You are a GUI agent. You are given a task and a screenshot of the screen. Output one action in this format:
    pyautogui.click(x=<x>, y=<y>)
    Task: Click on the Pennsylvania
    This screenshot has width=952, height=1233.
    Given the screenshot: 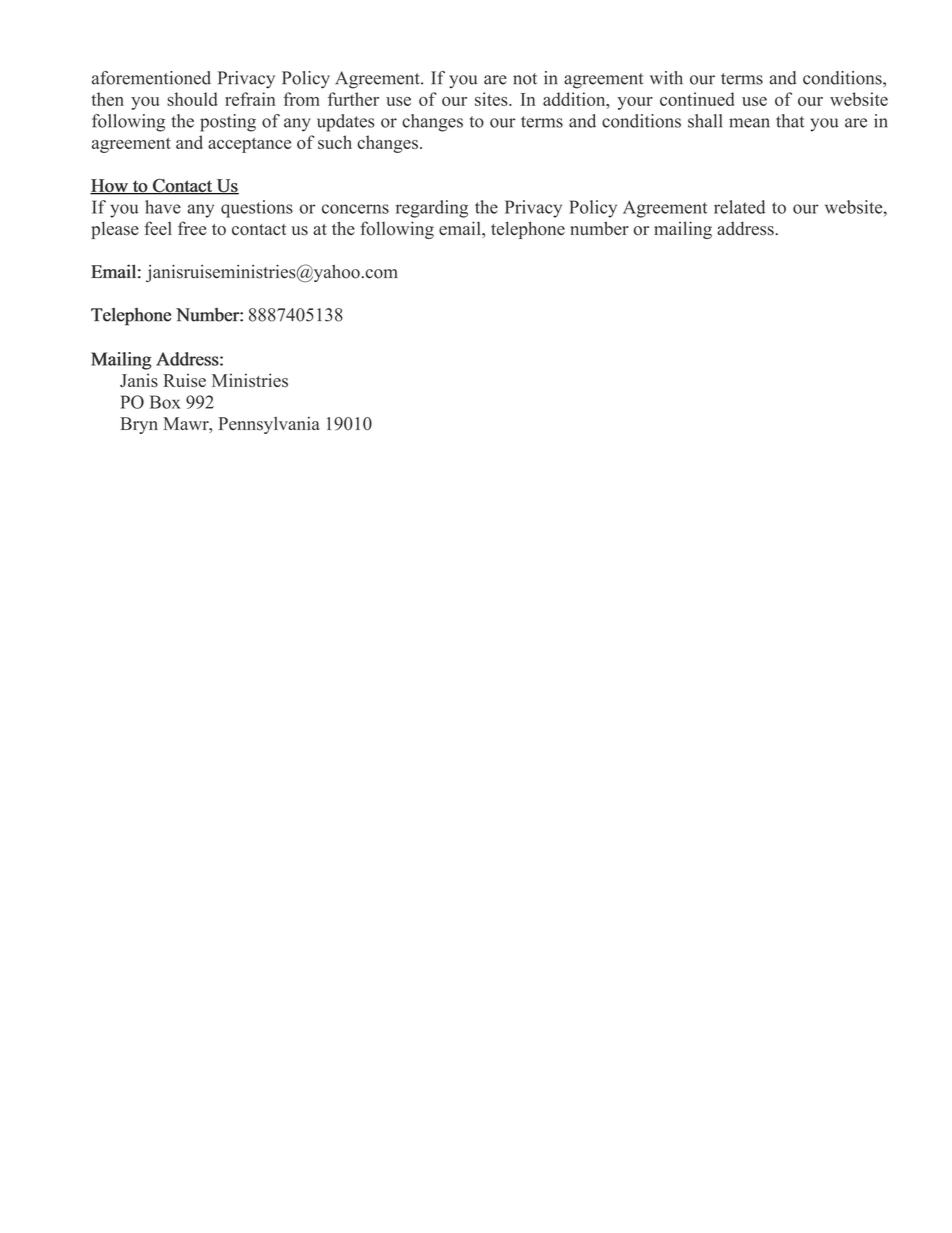 What is the action you would take?
    pyautogui.click(x=269, y=425)
